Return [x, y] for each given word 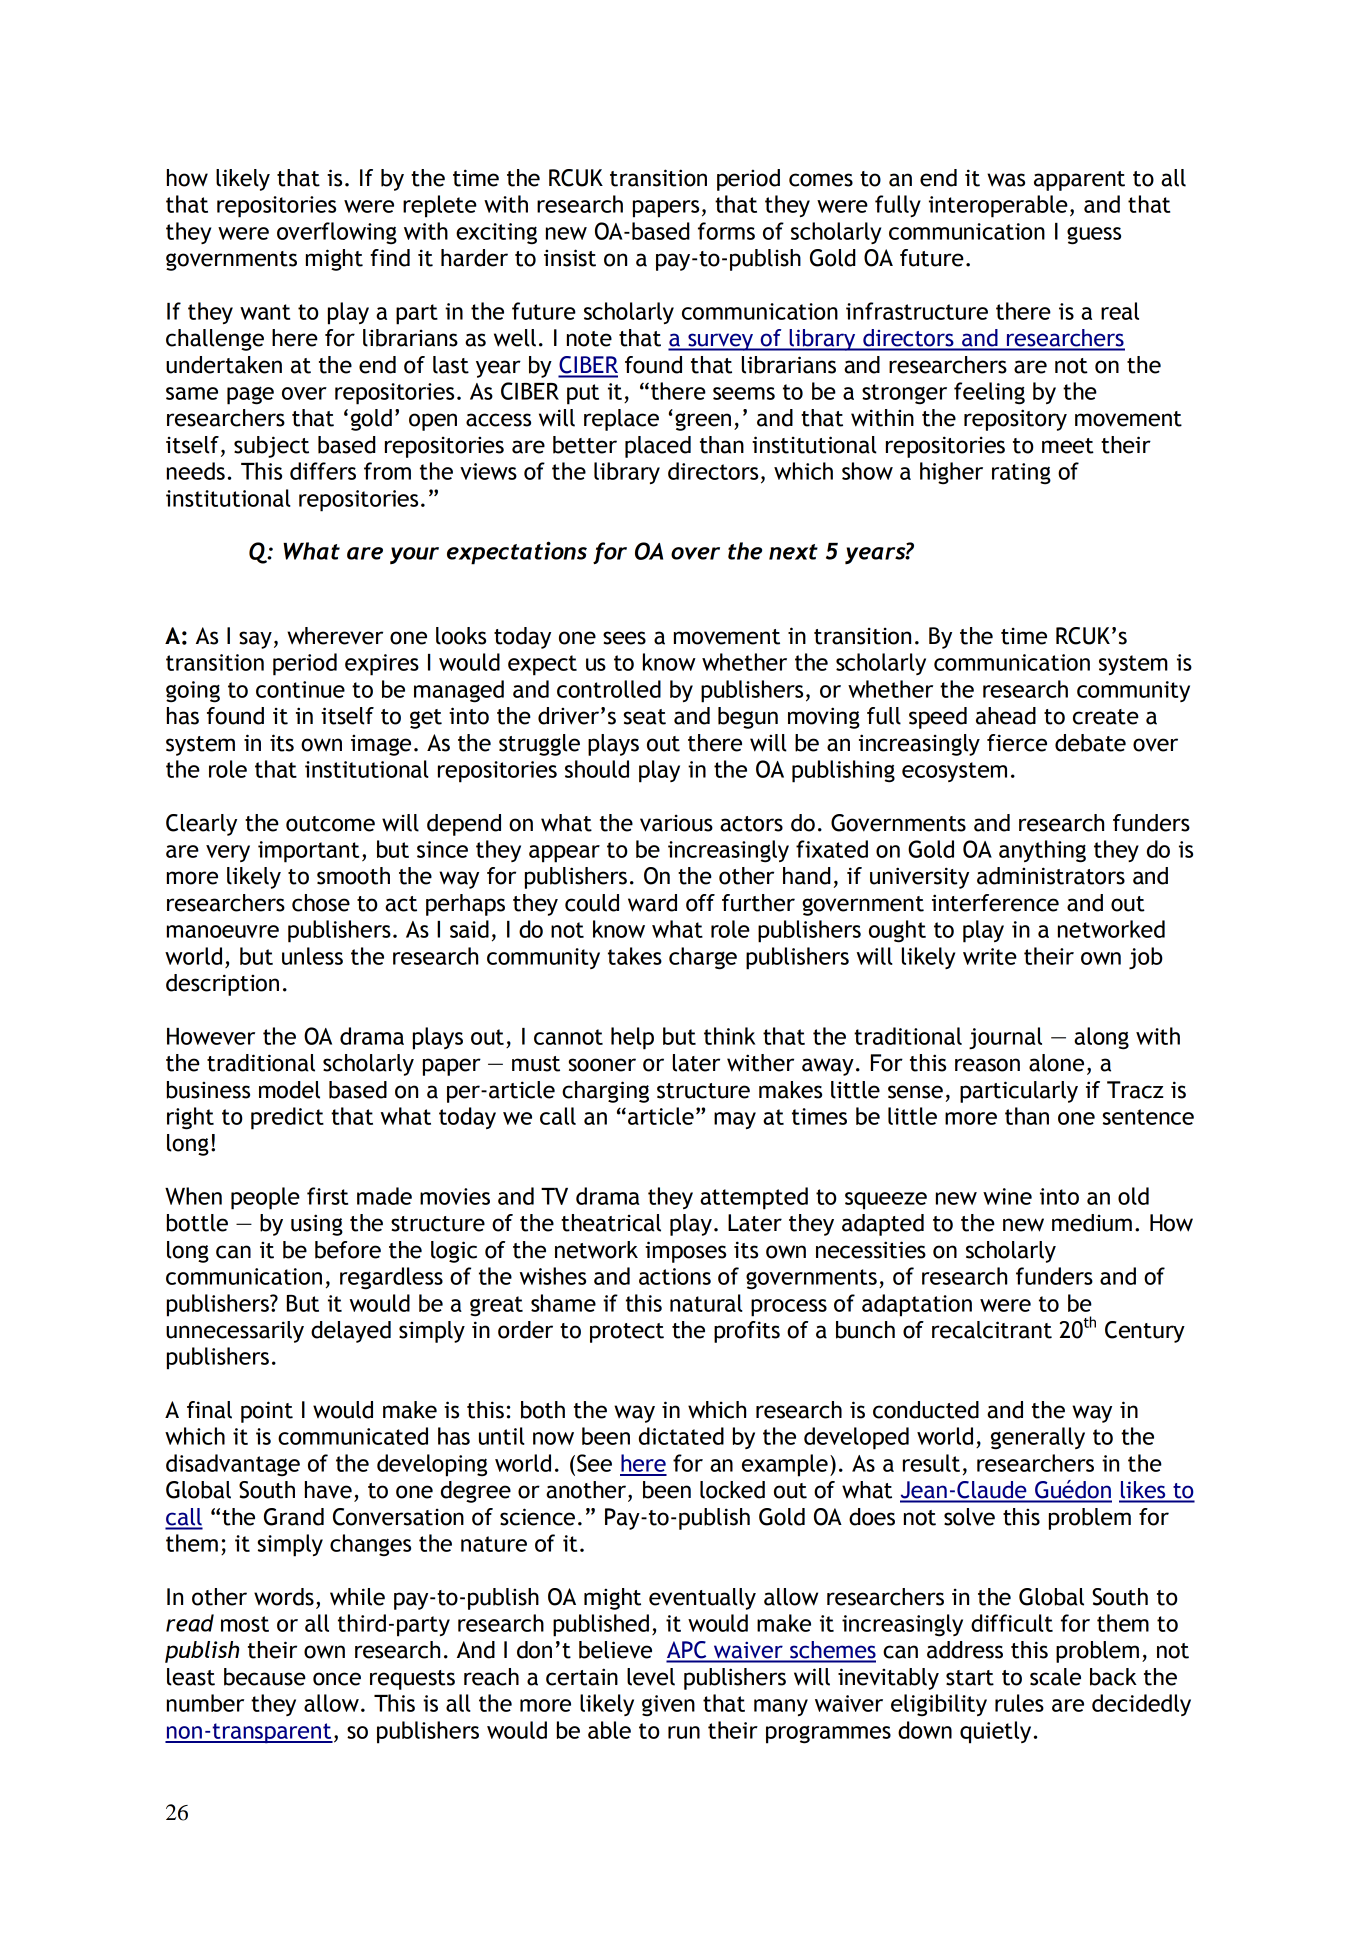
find [390, 258]
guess [1094, 236]
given [668, 1706]
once [337, 1679]
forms [726, 231]
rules [1019, 1703]
